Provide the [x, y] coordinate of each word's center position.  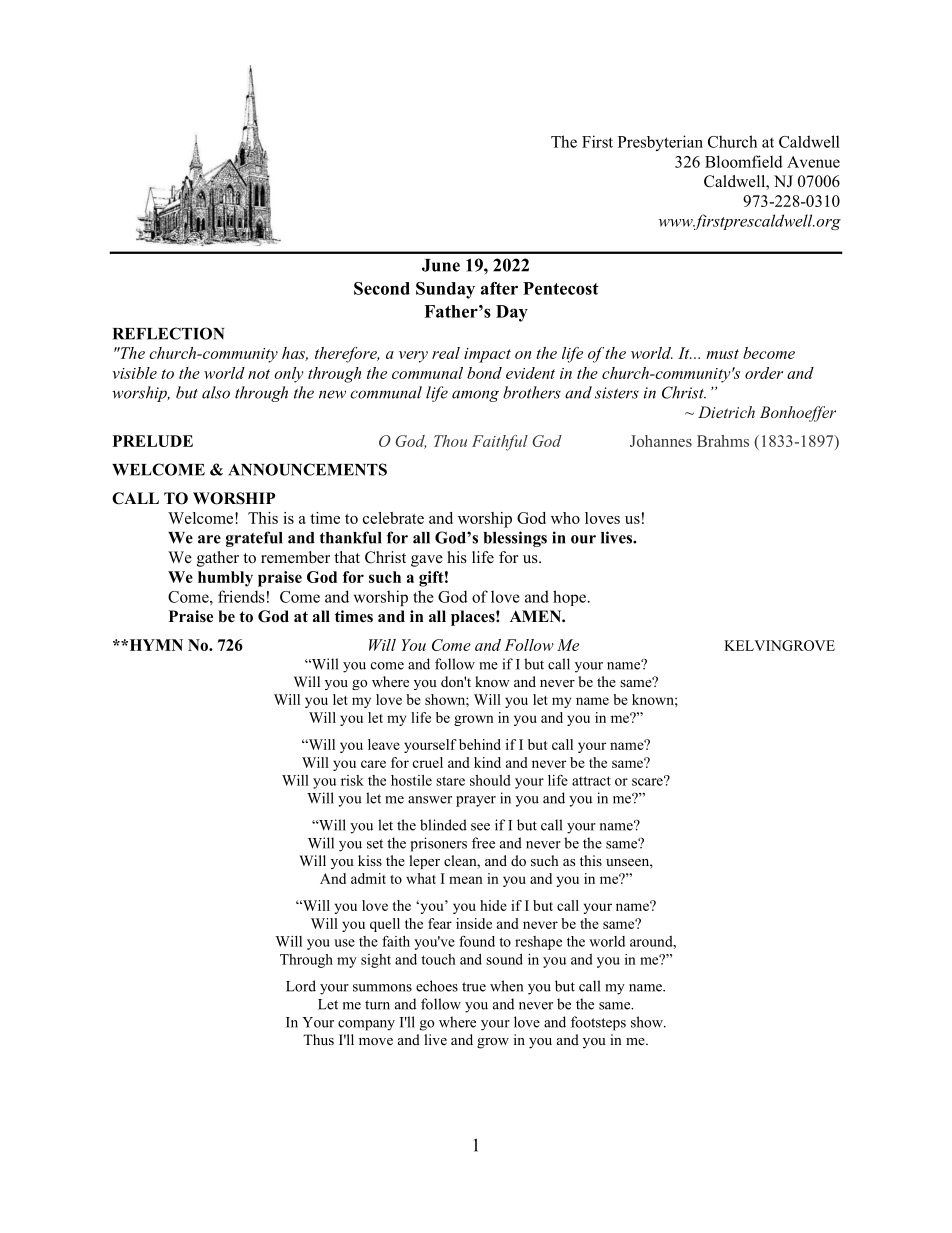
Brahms [723, 441]
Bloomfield [744, 161]
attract [591, 781]
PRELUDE [153, 441]
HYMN [155, 645]
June [441, 265]
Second [382, 288]
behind [480, 744]
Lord [301, 986]
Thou [450, 441]
